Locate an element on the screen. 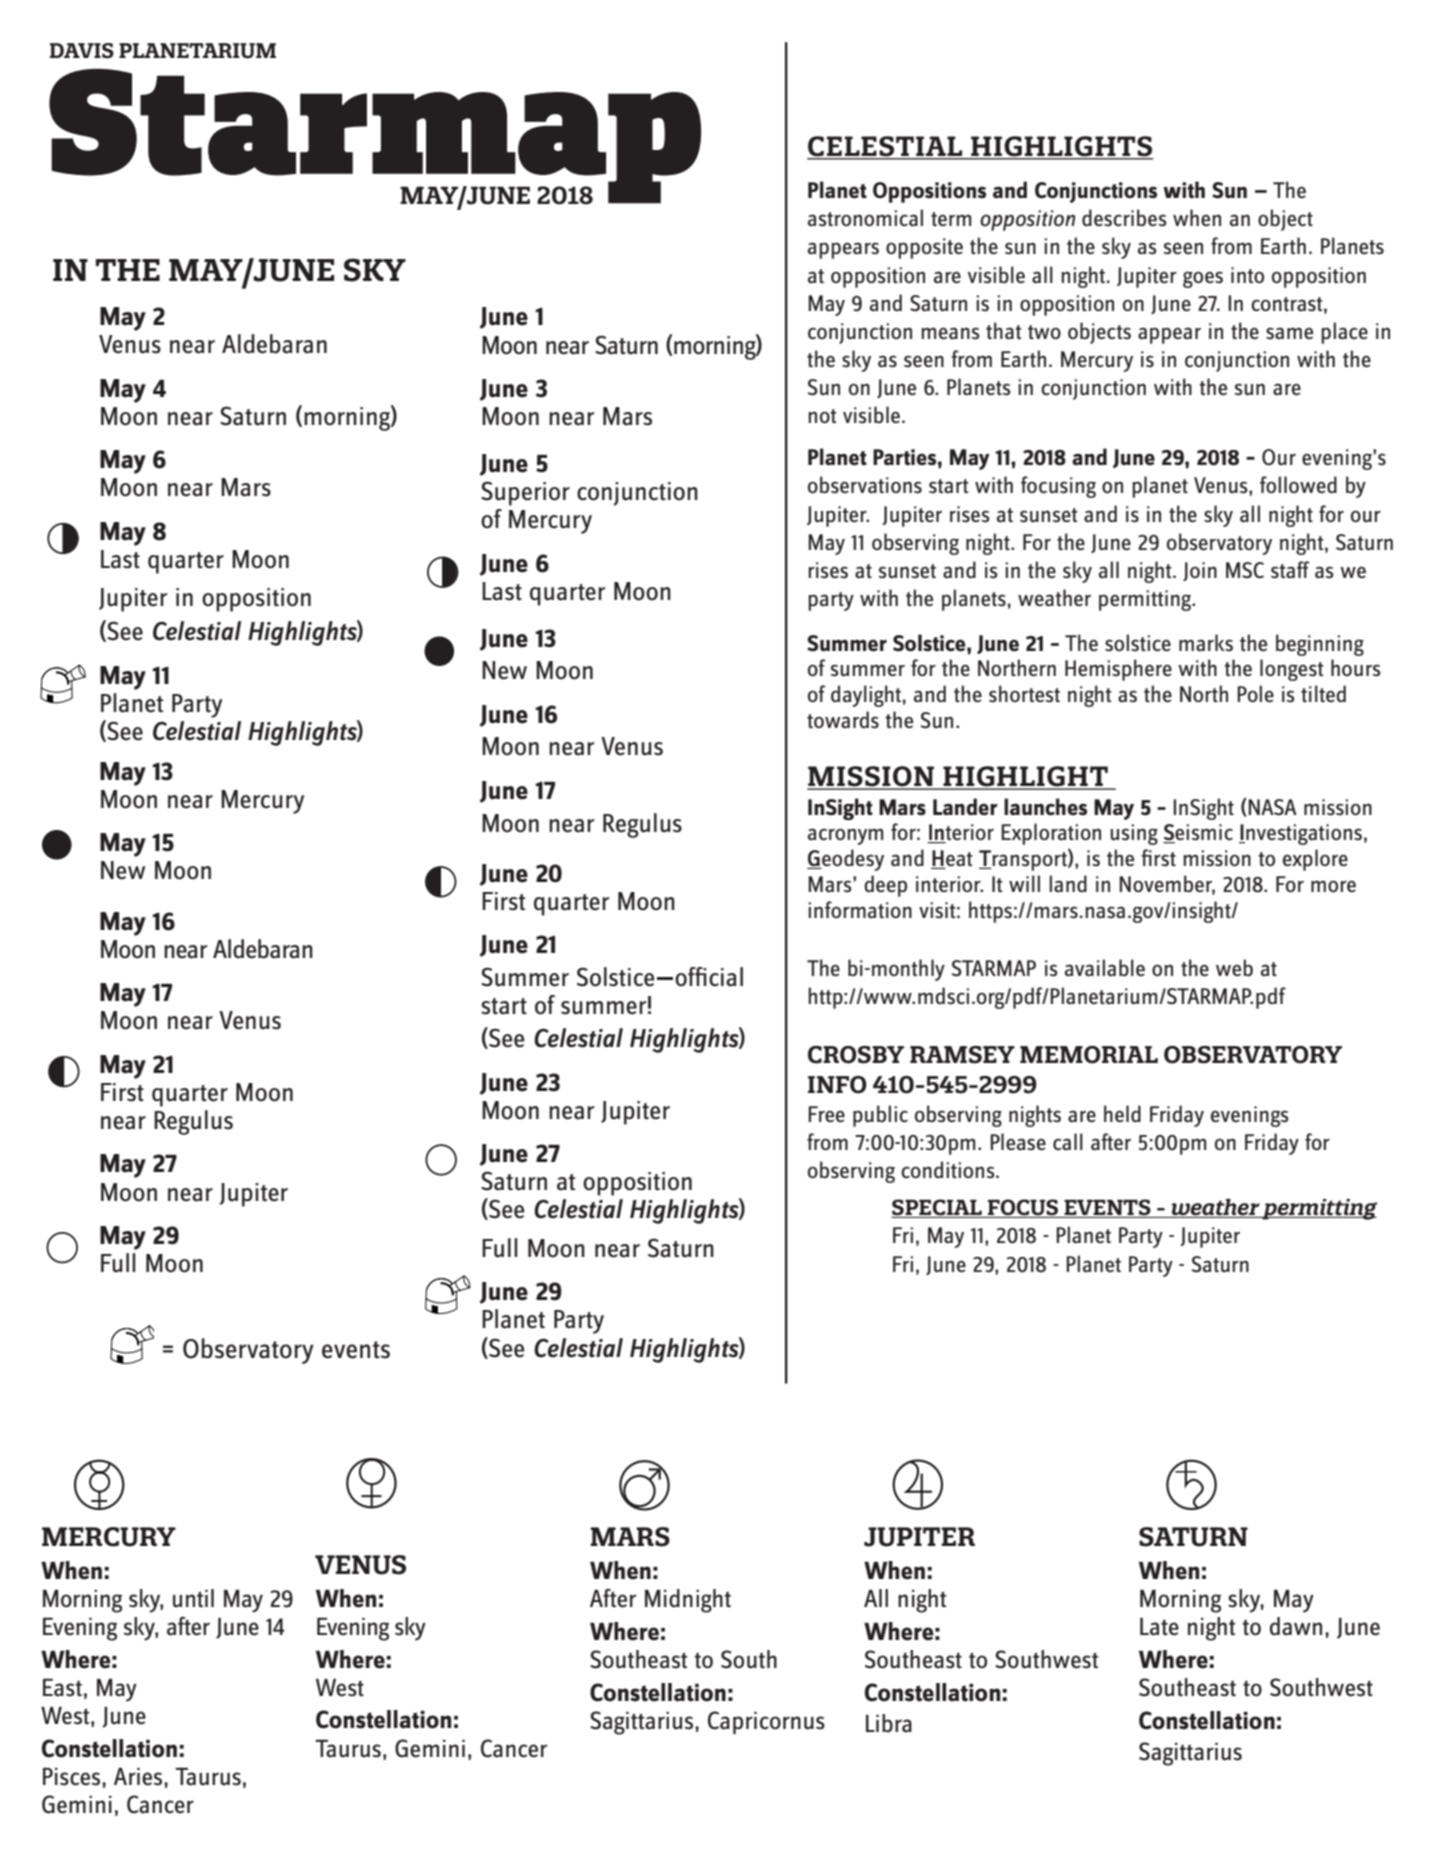 The width and height of the screenshot is (1434, 1856). web is located at coordinates (1234, 967).
